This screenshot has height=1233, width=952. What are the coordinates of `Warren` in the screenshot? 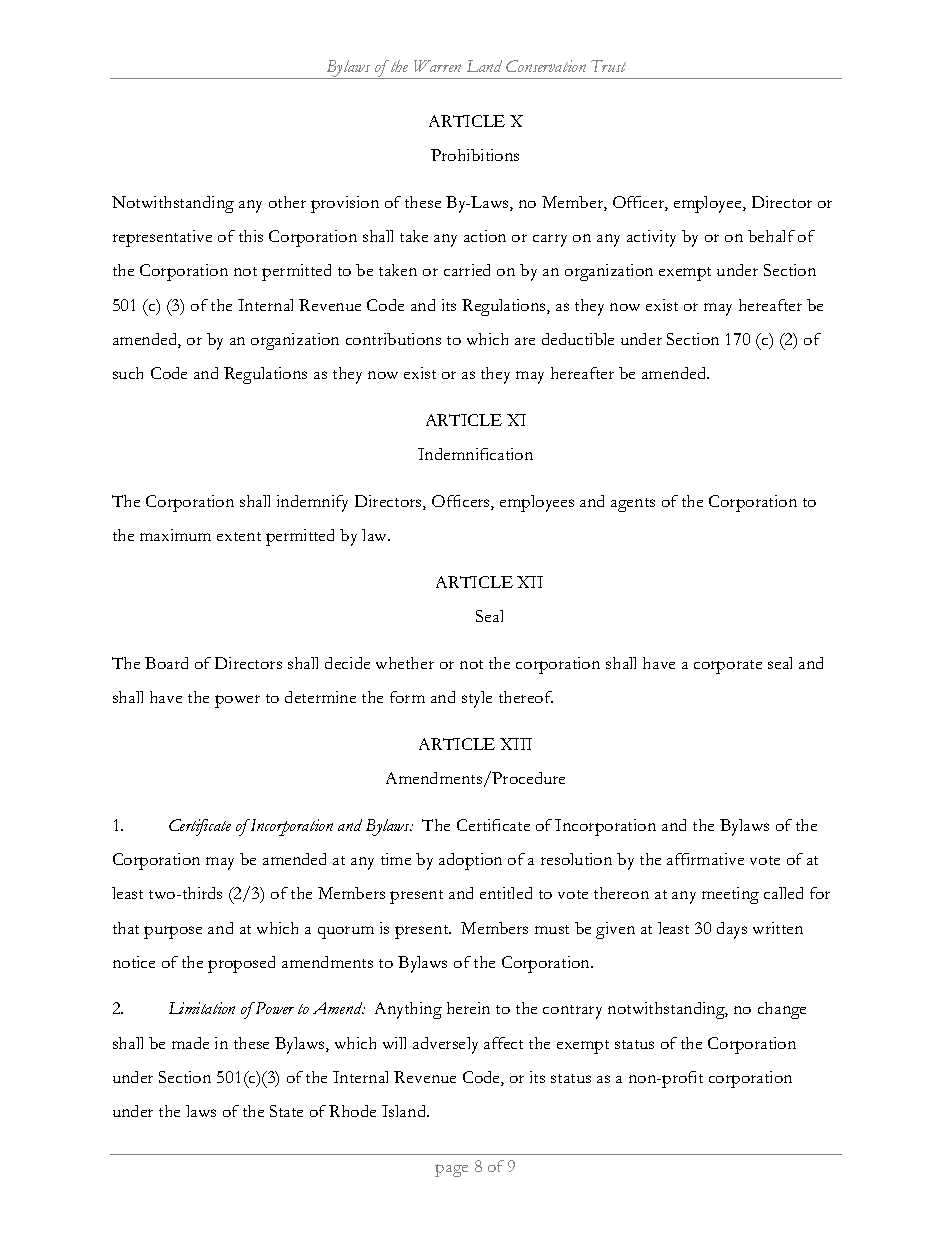 It's located at (437, 66).
